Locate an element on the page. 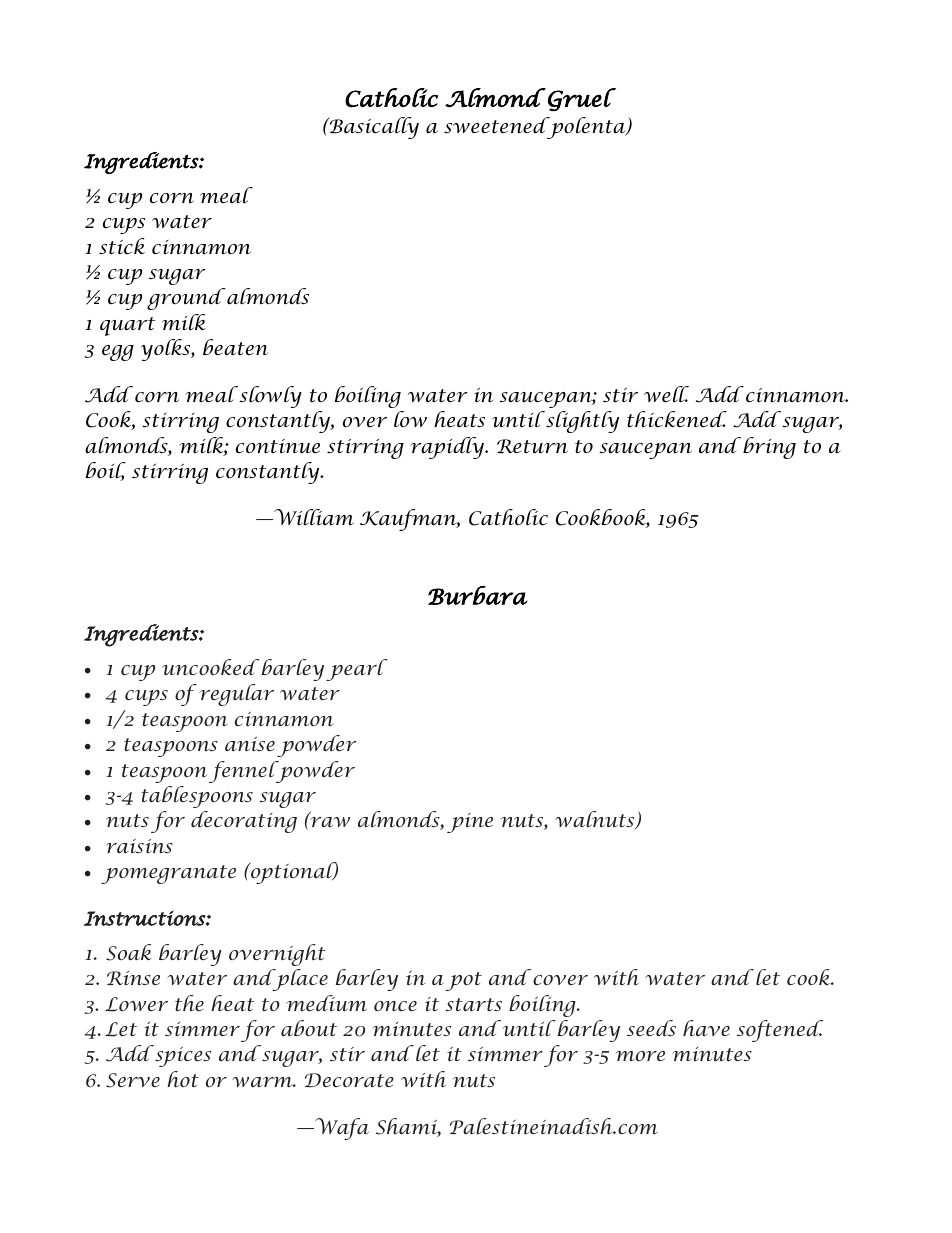  Basically is located at coordinates (373, 128).
